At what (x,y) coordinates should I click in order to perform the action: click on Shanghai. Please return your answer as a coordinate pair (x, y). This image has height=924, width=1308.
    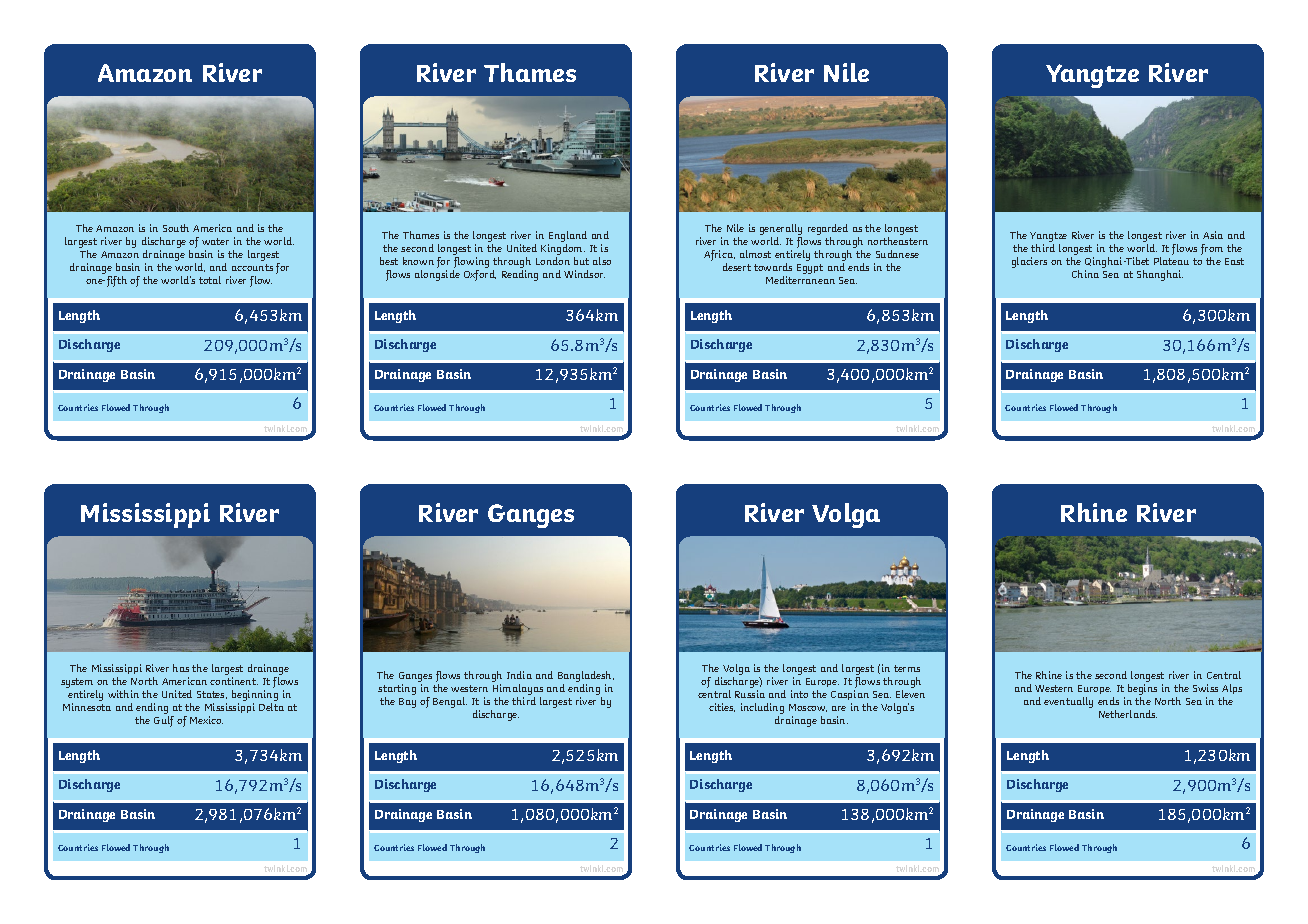
    Looking at the image, I should click on (1160, 275).
